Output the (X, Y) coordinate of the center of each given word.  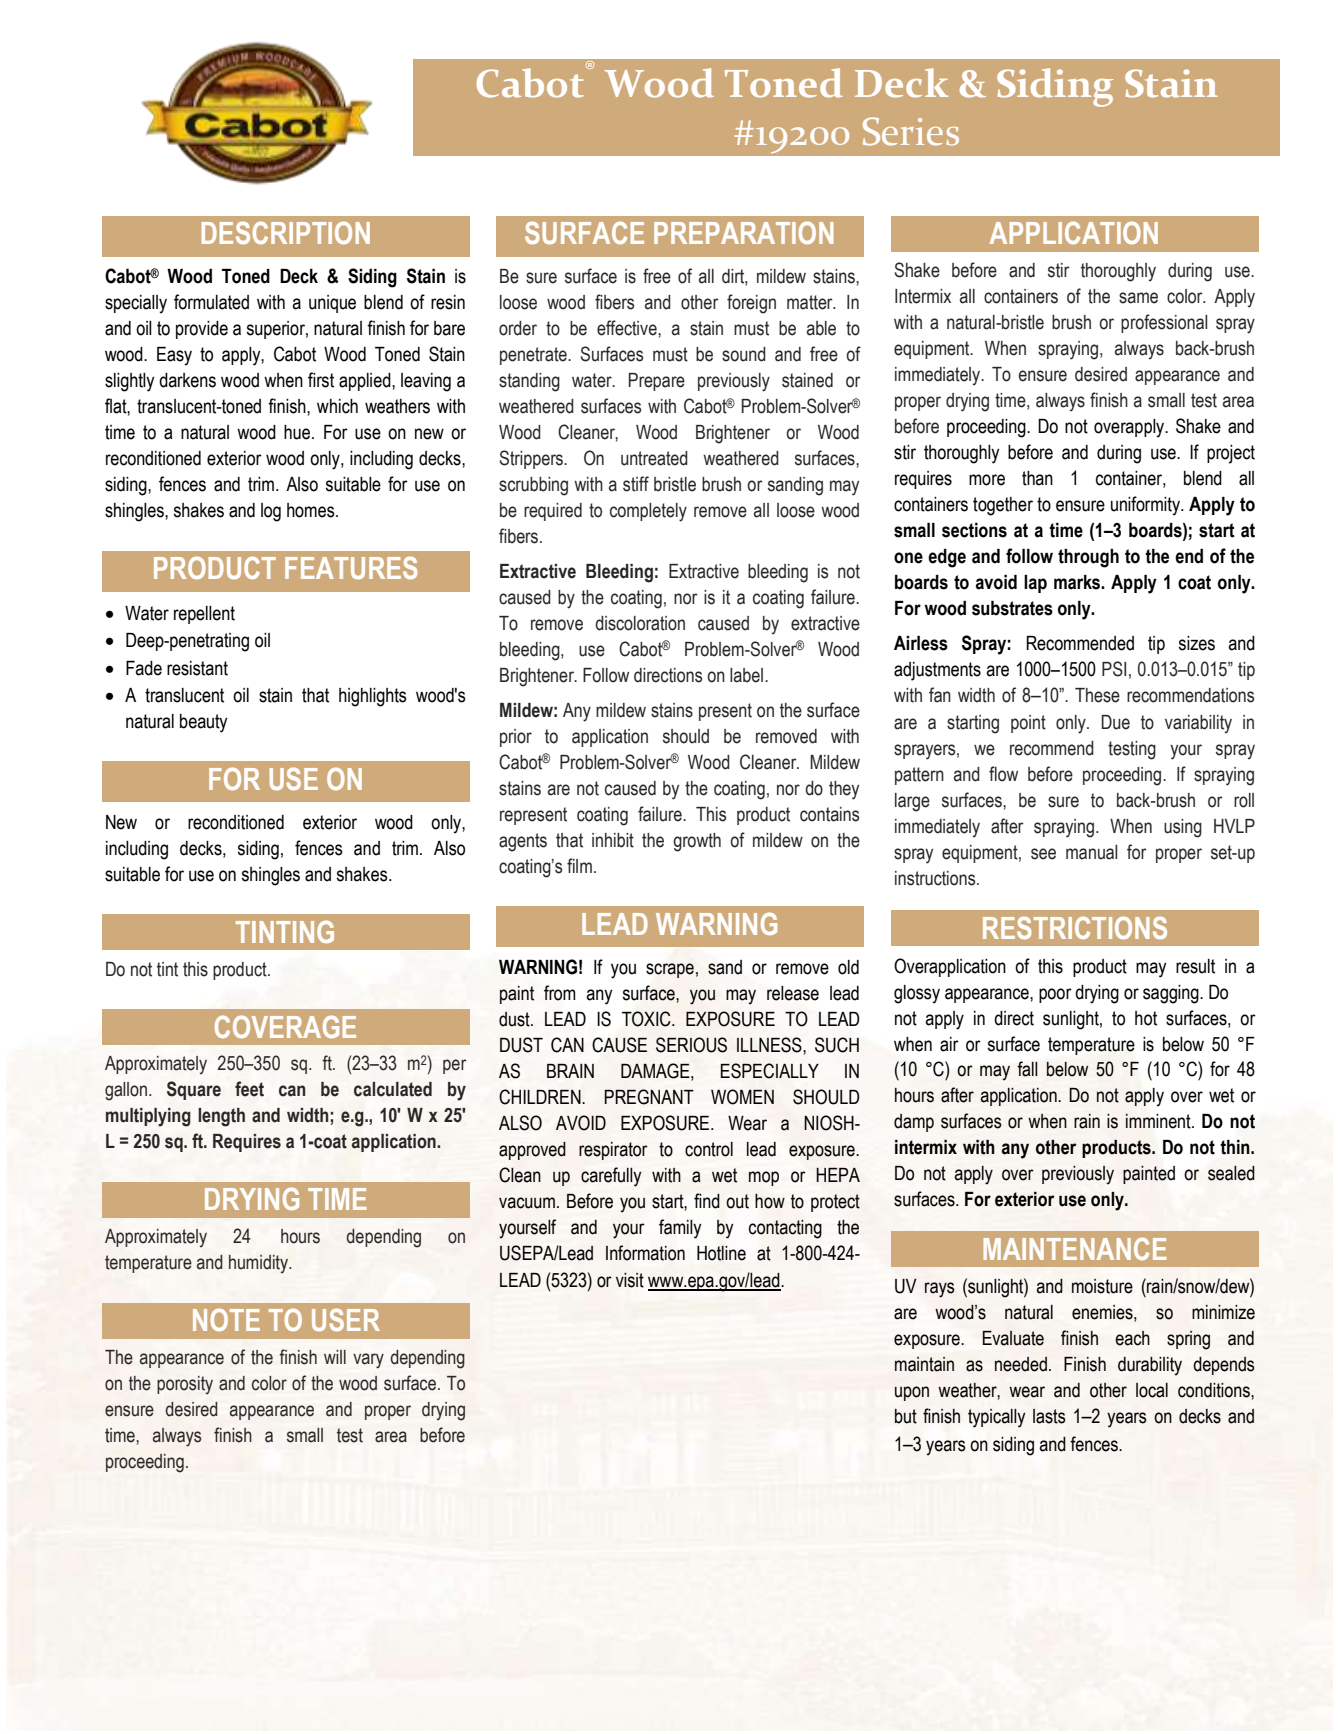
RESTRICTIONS (1075, 927)
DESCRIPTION (286, 232)
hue (298, 432)
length (221, 1117)
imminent (1159, 1121)
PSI (1114, 669)
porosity (185, 1385)
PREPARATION (744, 232)
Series (911, 131)
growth (697, 842)
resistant (197, 668)
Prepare (657, 382)
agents (523, 842)
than (1037, 478)
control (709, 1149)
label (746, 675)
